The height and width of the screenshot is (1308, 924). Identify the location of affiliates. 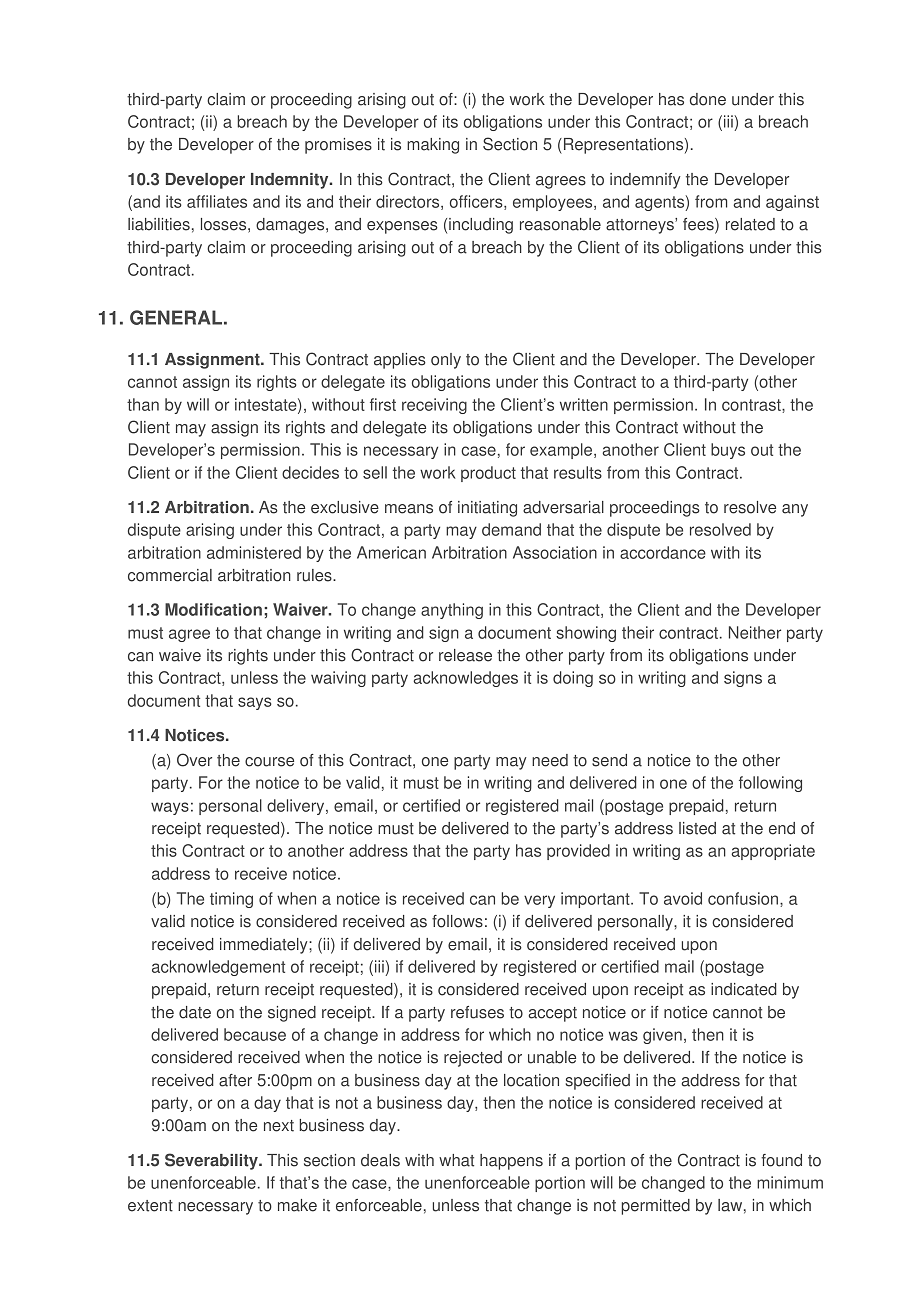
(217, 201).
